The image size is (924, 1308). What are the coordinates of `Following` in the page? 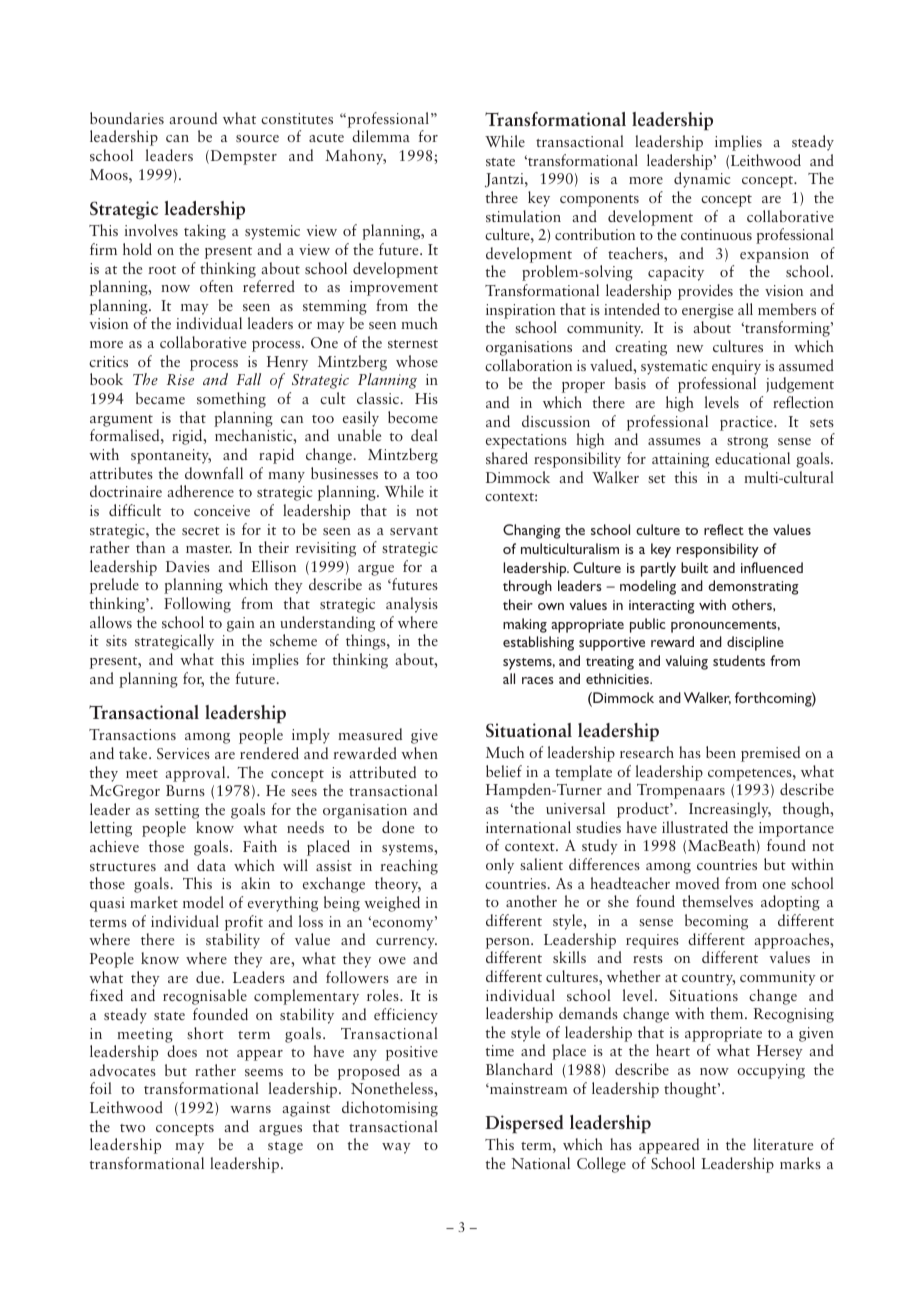 It's located at (197, 605).
